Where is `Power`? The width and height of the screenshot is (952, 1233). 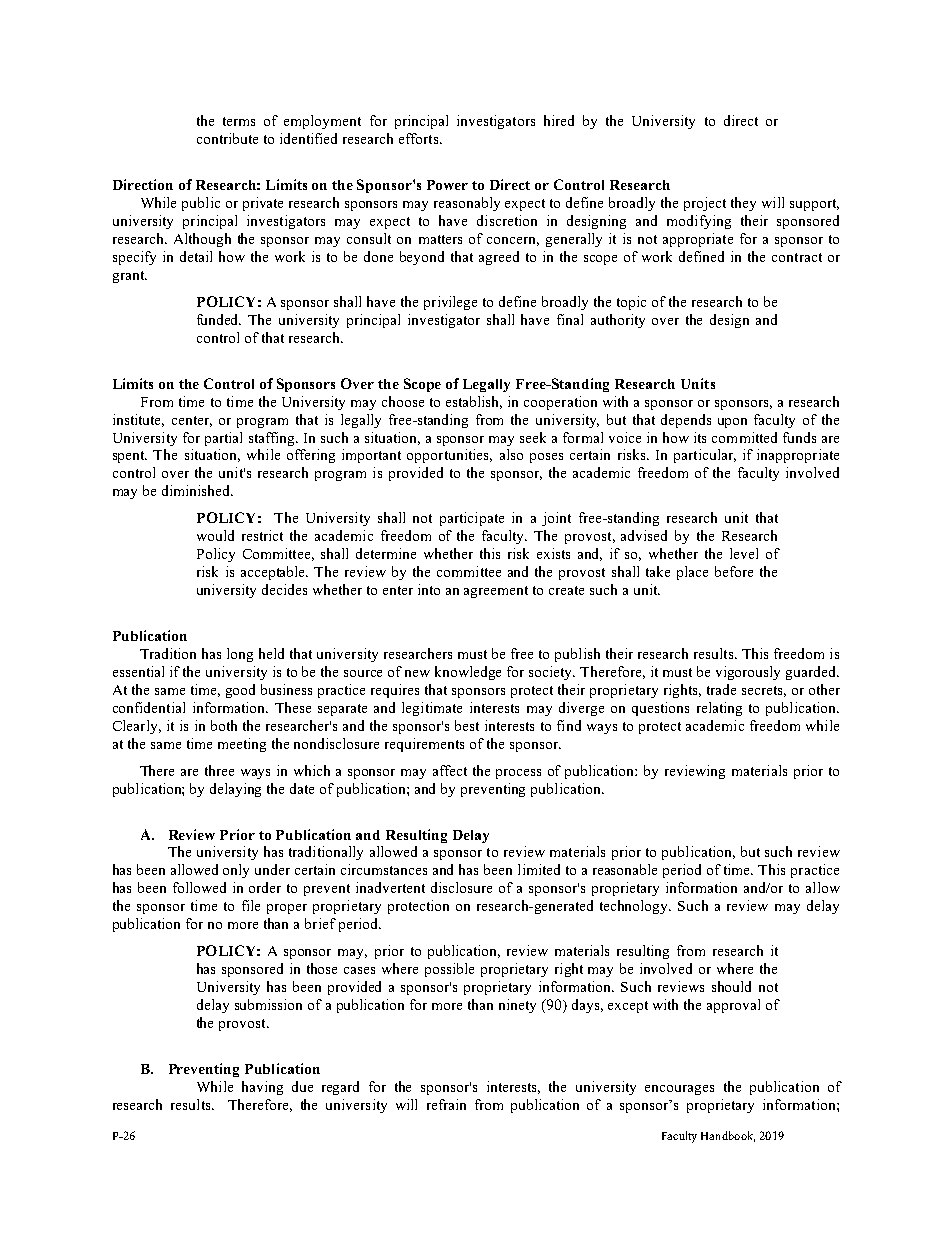
Power is located at coordinates (447, 185).
